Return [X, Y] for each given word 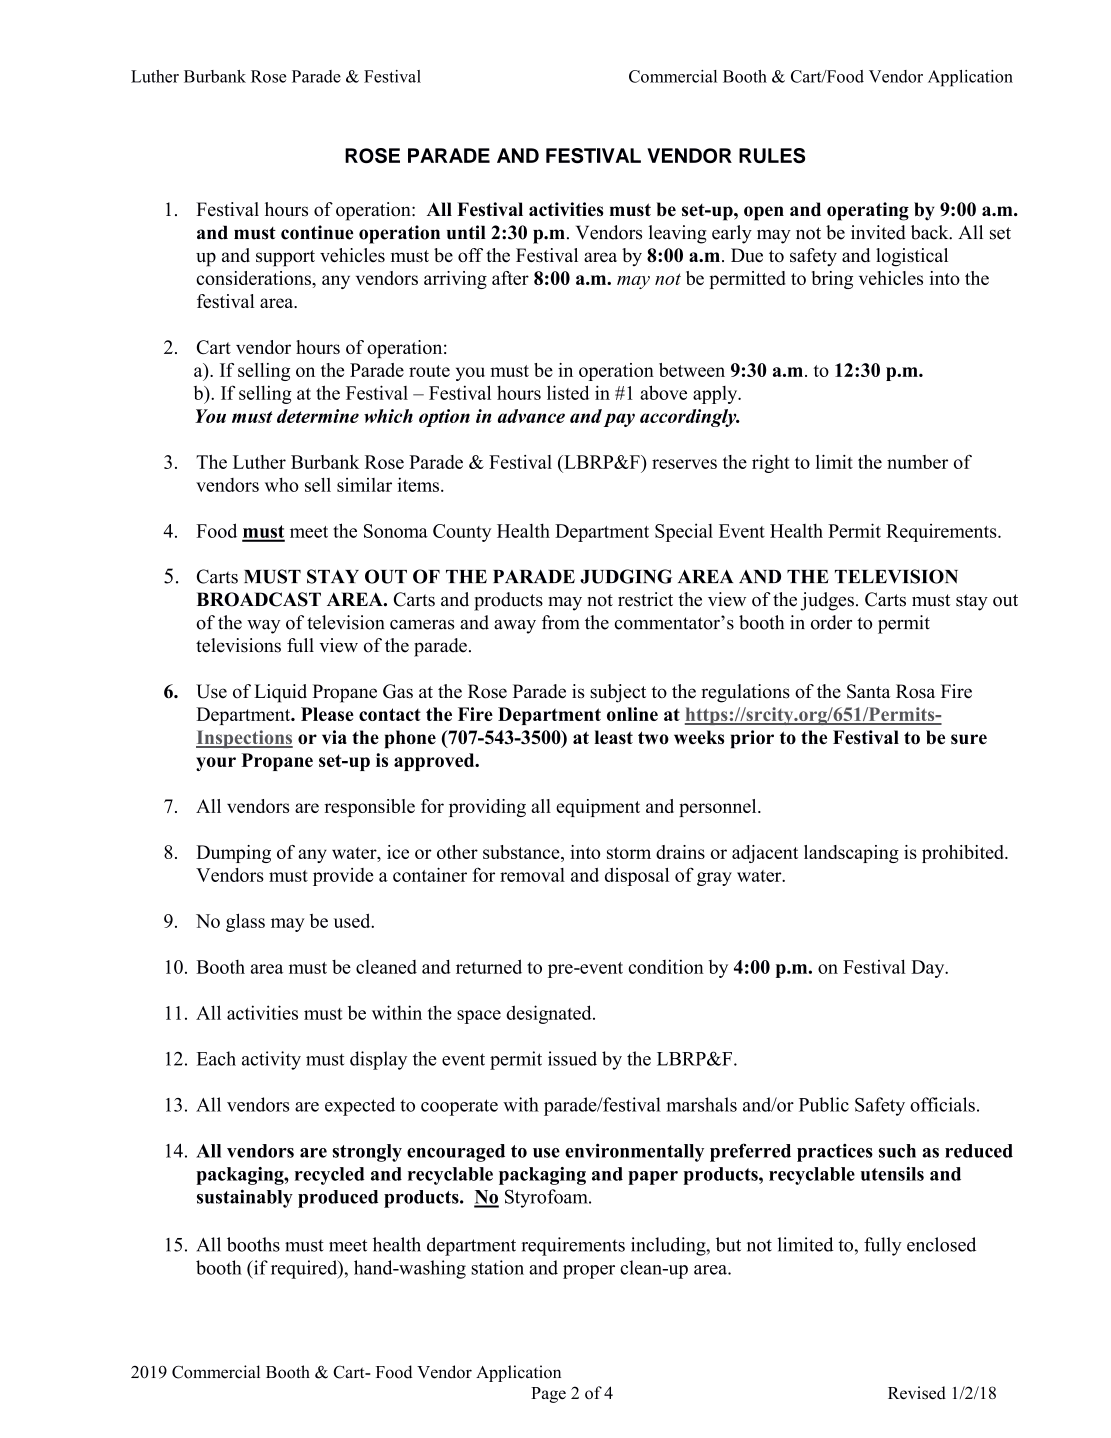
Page [548, 1395]
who [282, 485]
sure [969, 739]
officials [942, 1104]
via [334, 737]
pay [619, 420]
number [917, 462]
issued [572, 1058]
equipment [598, 808]
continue [317, 232]
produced [338, 1199]
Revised [917, 1392]
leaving [677, 234]
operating [868, 211]
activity [271, 1060]
